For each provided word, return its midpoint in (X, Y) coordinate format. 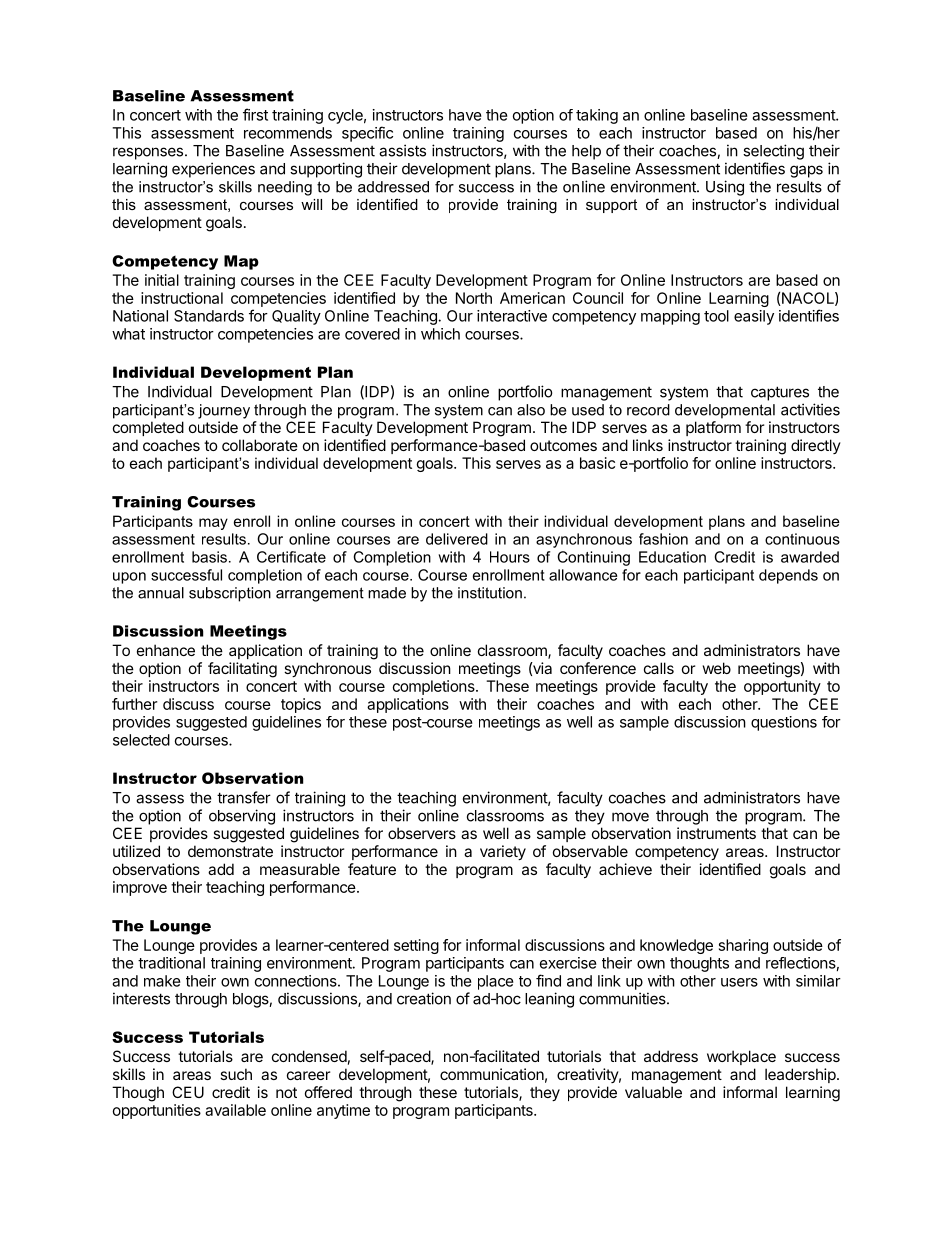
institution (490, 593)
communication (492, 1074)
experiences (213, 170)
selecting (773, 152)
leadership (801, 1075)
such (236, 1074)
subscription (230, 594)
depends (788, 576)
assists (402, 150)
